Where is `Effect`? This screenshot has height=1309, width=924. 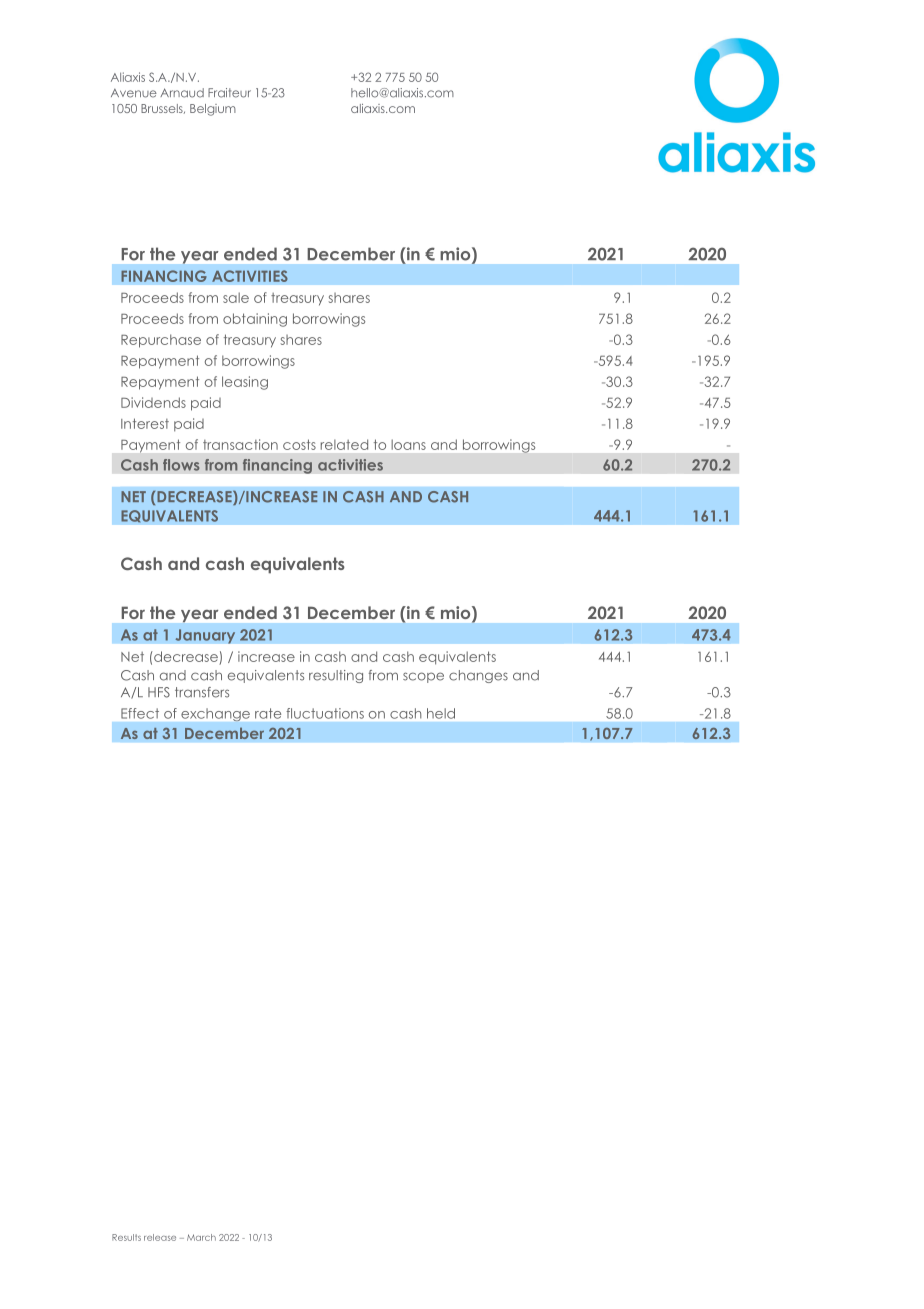 Effect is located at coordinates (140, 713).
